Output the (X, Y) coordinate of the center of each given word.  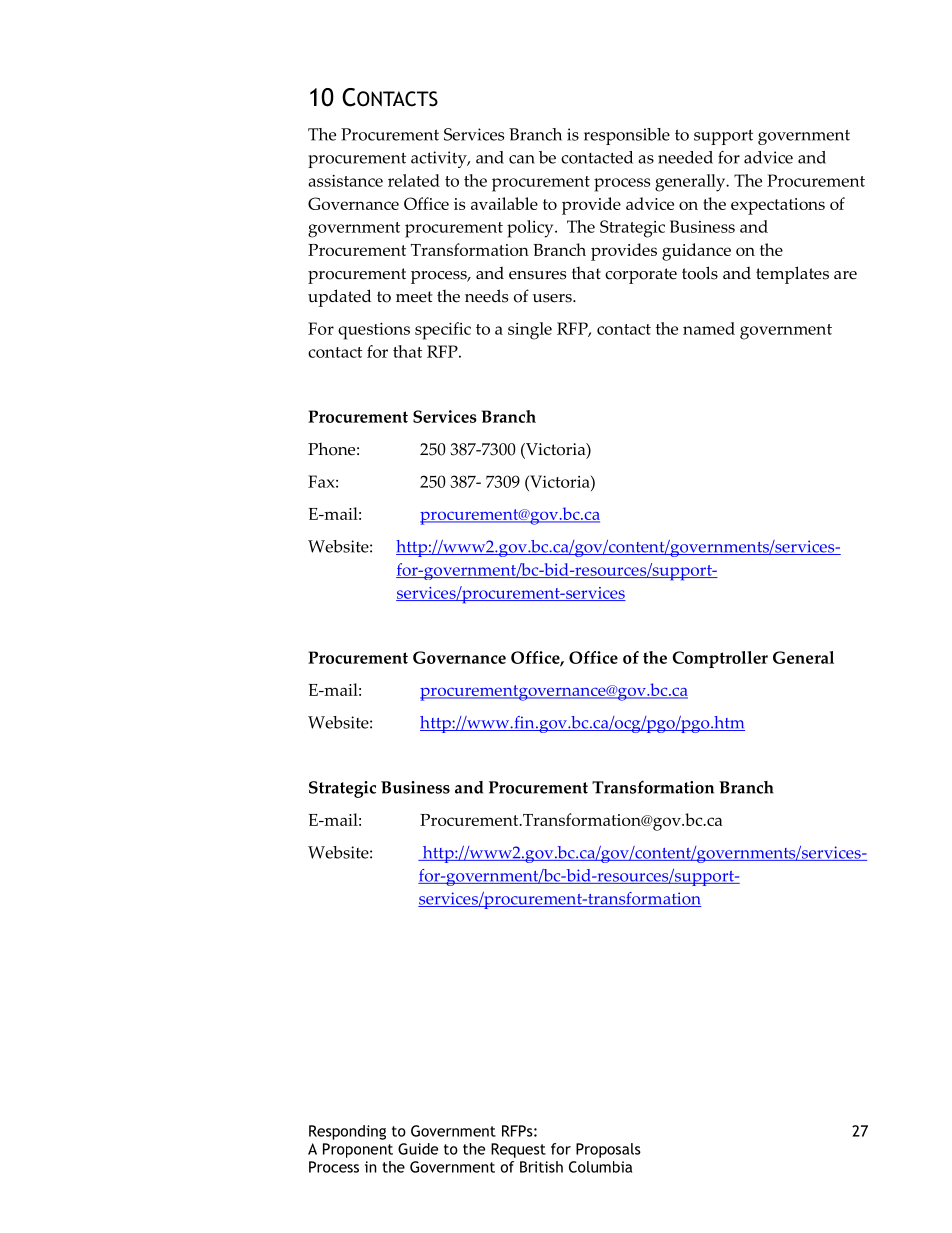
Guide (418, 1149)
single (530, 331)
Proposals (608, 1150)
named (709, 328)
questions (374, 331)
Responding (347, 1132)
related (414, 180)
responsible (627, 136)
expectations (778, 206)
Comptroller (720, 659)
